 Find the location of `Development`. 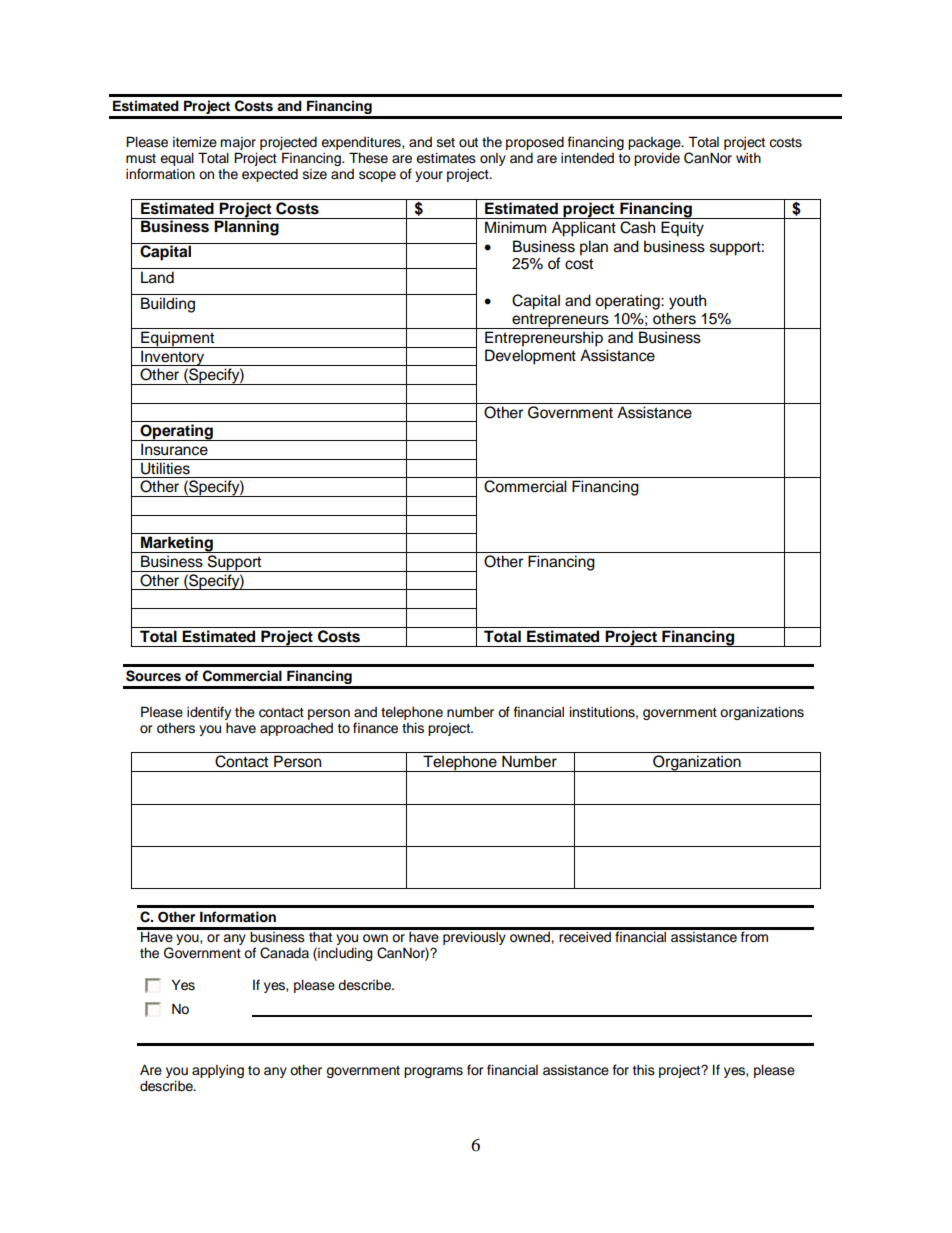

Development is located at coordinates (530, 357).
